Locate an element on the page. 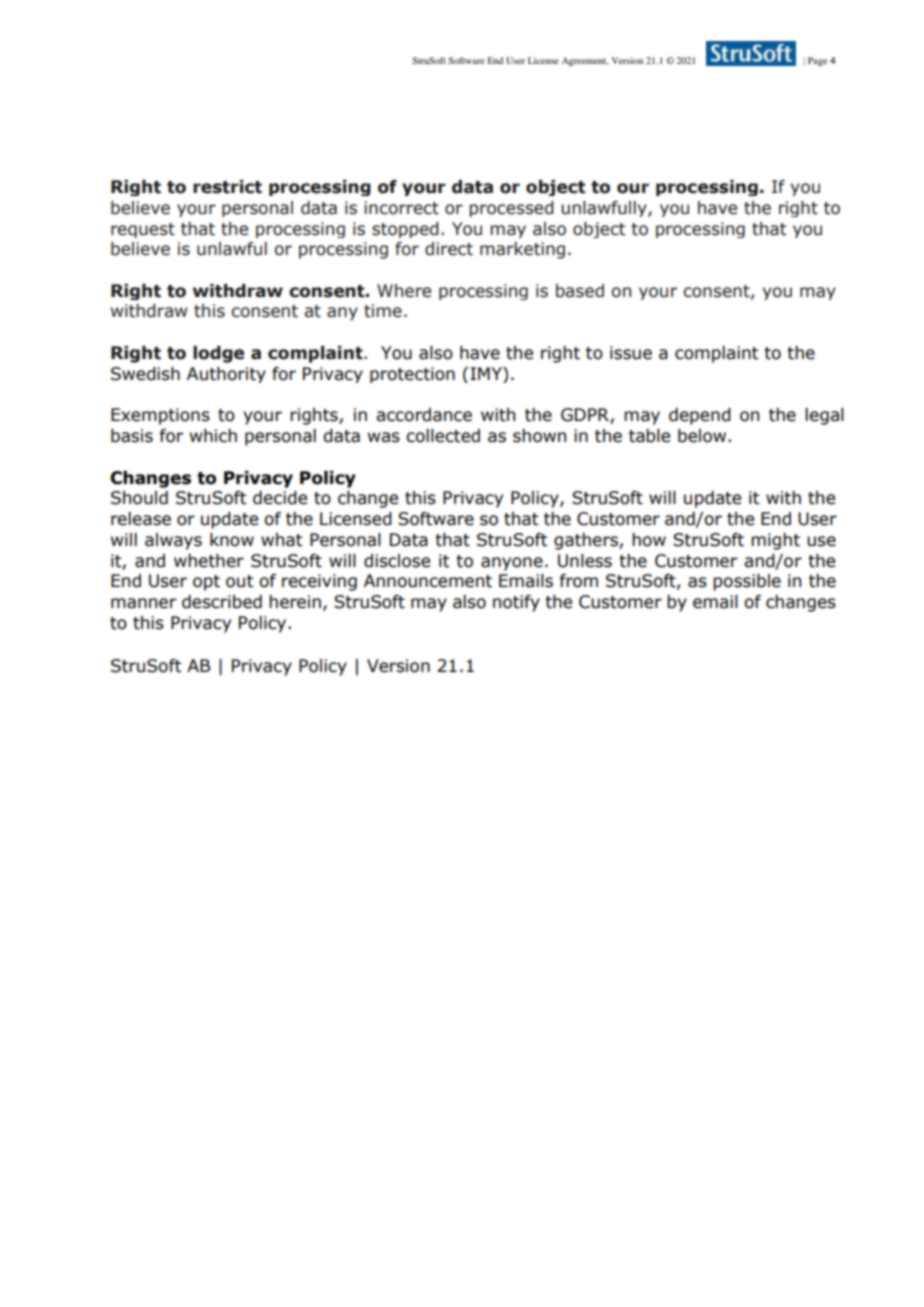 The width and height of the image is (924, 1307). based is located at coordinates (580, 291).
